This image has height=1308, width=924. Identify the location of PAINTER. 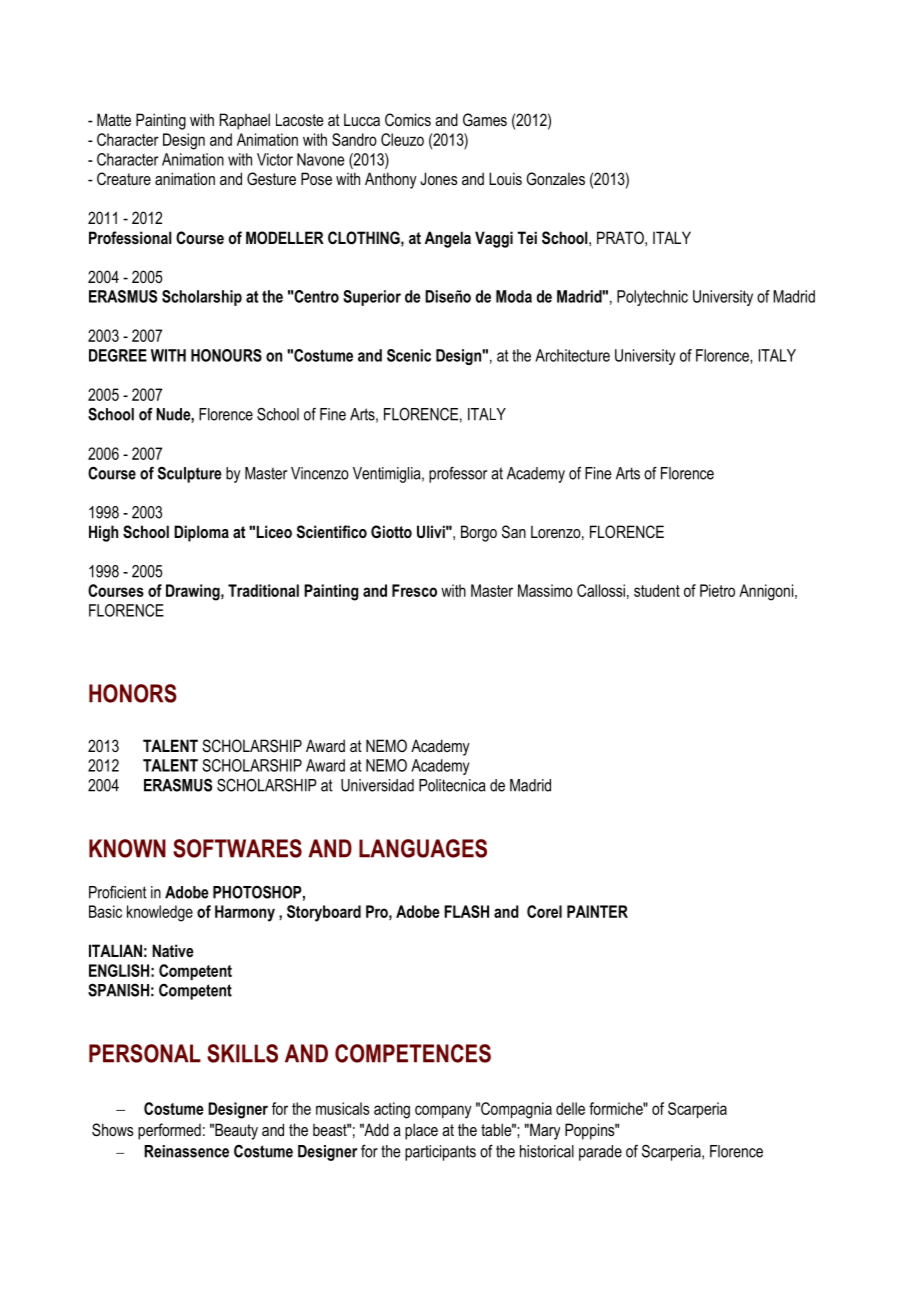
(597, 911).
